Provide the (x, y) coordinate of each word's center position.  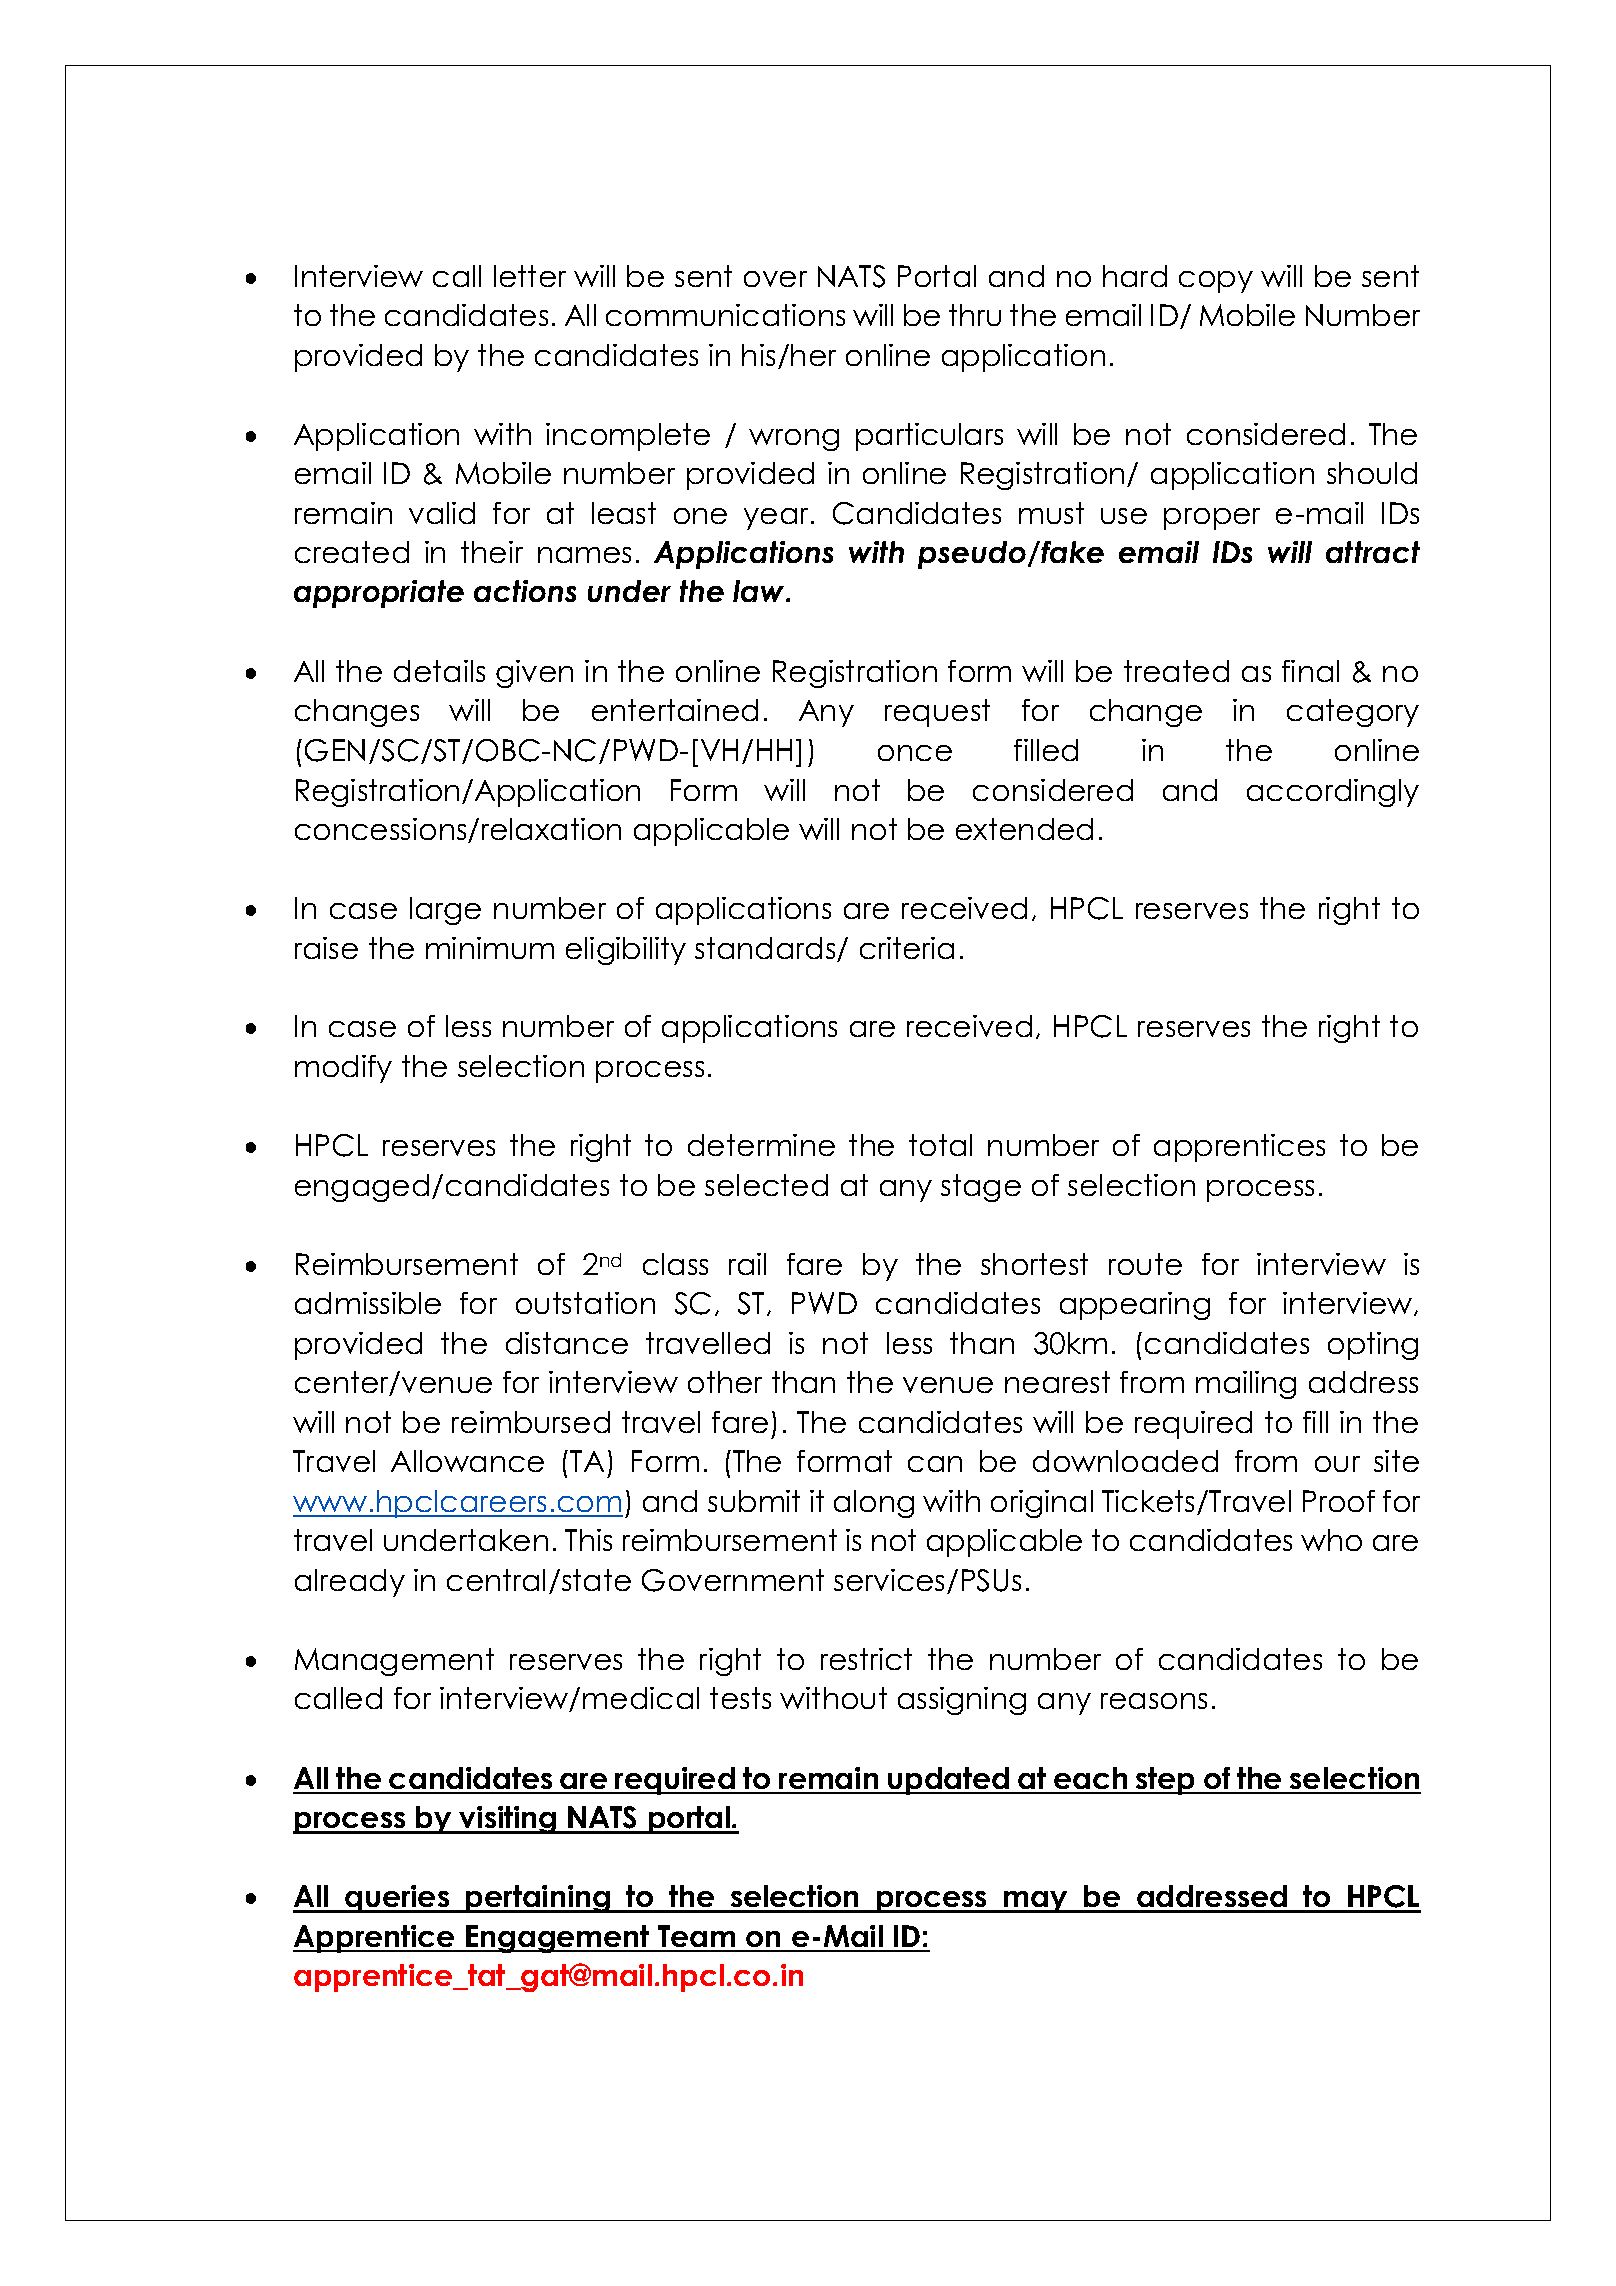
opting (1373, 1346)
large (445, 911)
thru (975, 315)
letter (530, 276)
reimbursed (531, 1422)
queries (397, 1899)
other (725, 1382)
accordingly (1333, 793)
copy (1216, 282)
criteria (907, 948)
